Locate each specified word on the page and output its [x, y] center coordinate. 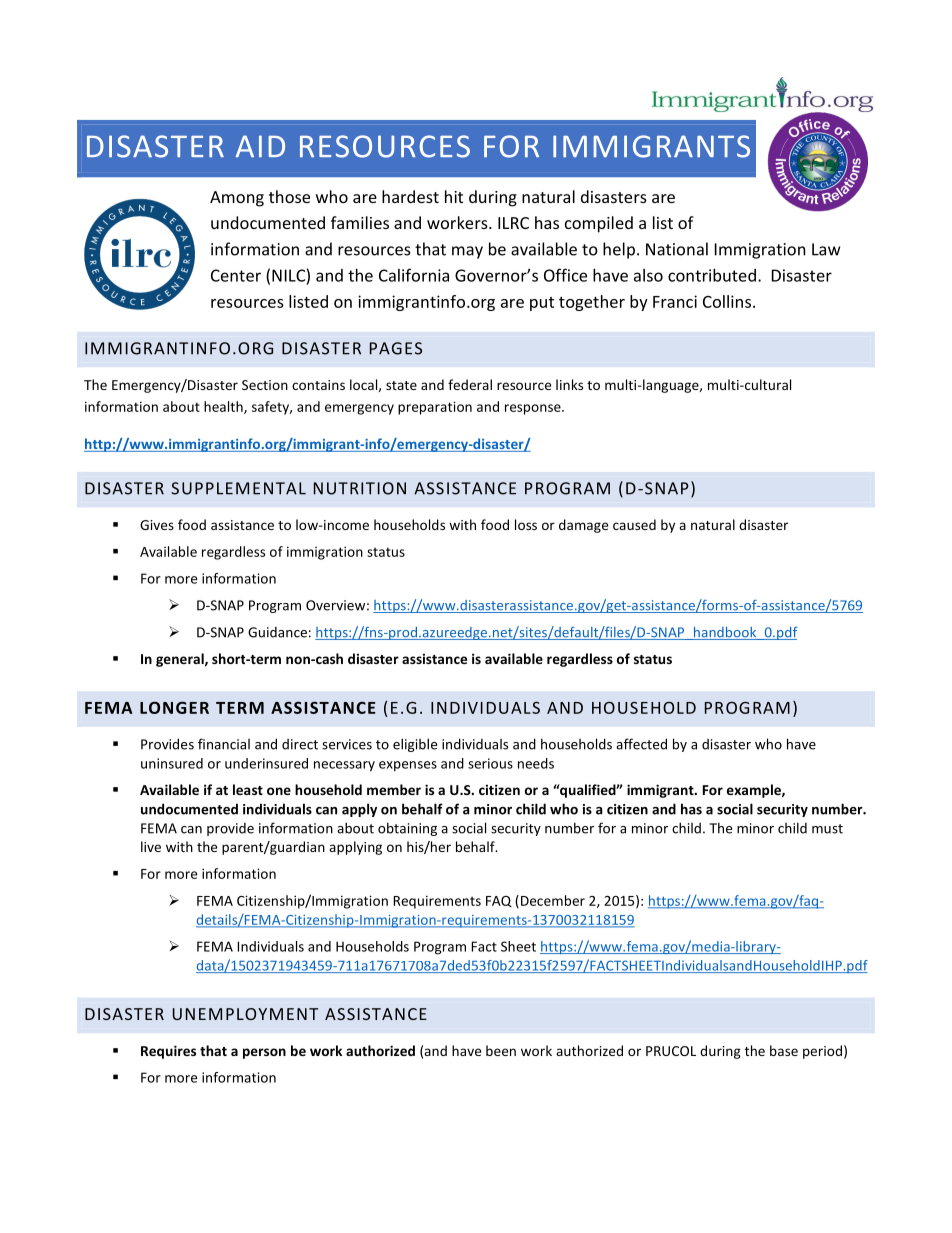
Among [237, 199]
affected [641, 744]
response [534, 409]
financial [224, 744]
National [677, 249]
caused [634, 524]
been [501, 1050]
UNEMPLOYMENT [245, 1014]
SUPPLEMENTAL [238, 488]
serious [490, 763]
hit [454, 196]
